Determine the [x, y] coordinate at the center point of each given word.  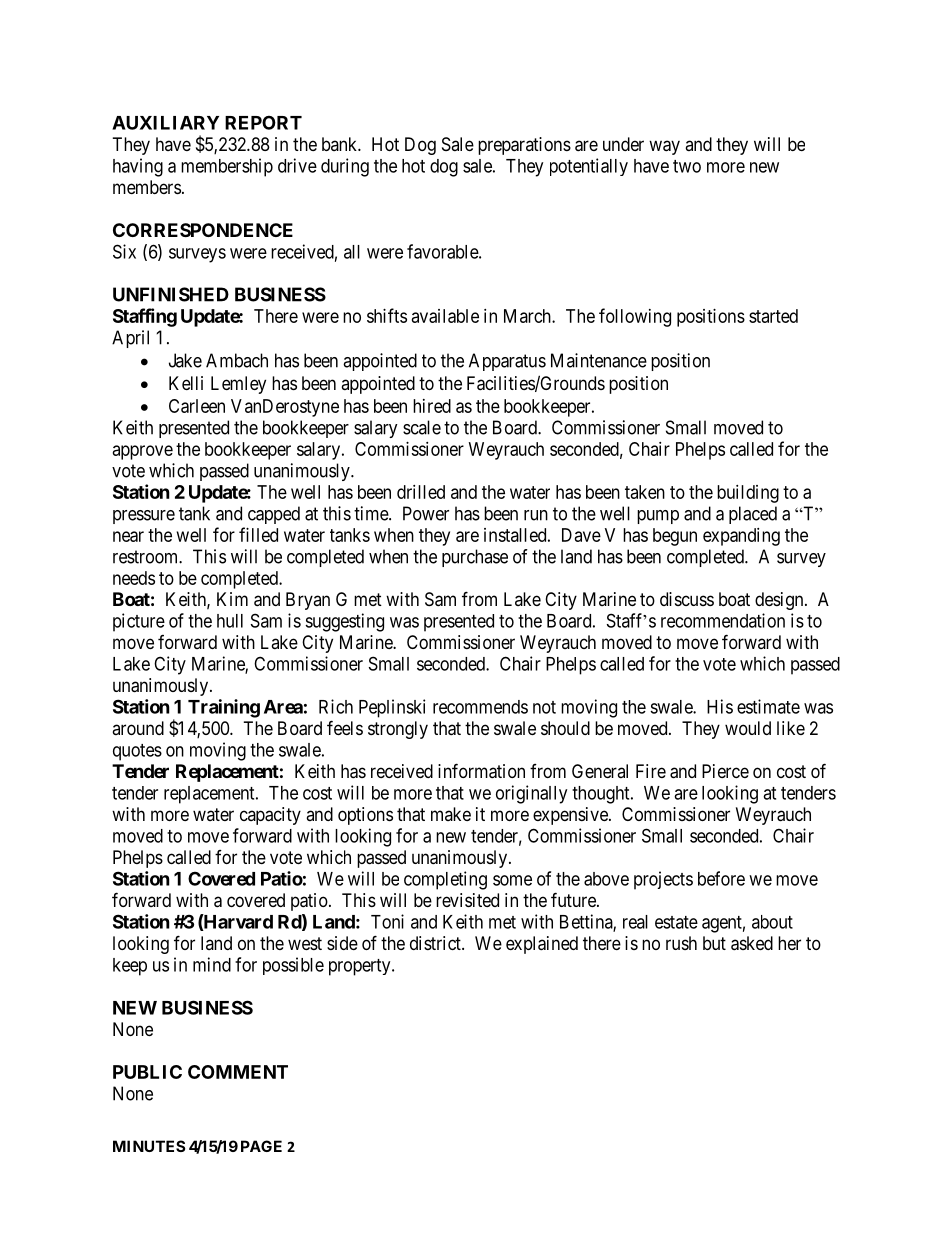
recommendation [723, 620]
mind [212, 964]
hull [230, 621]
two [687, 166]
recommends [480, 707]
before [721, 878]
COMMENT [238, 1072]
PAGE [261, 1146]
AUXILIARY [165, 123]
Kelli [186, 383]
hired [432, 406]
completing [445, 880]
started [773, 316]
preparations [524, 146]
